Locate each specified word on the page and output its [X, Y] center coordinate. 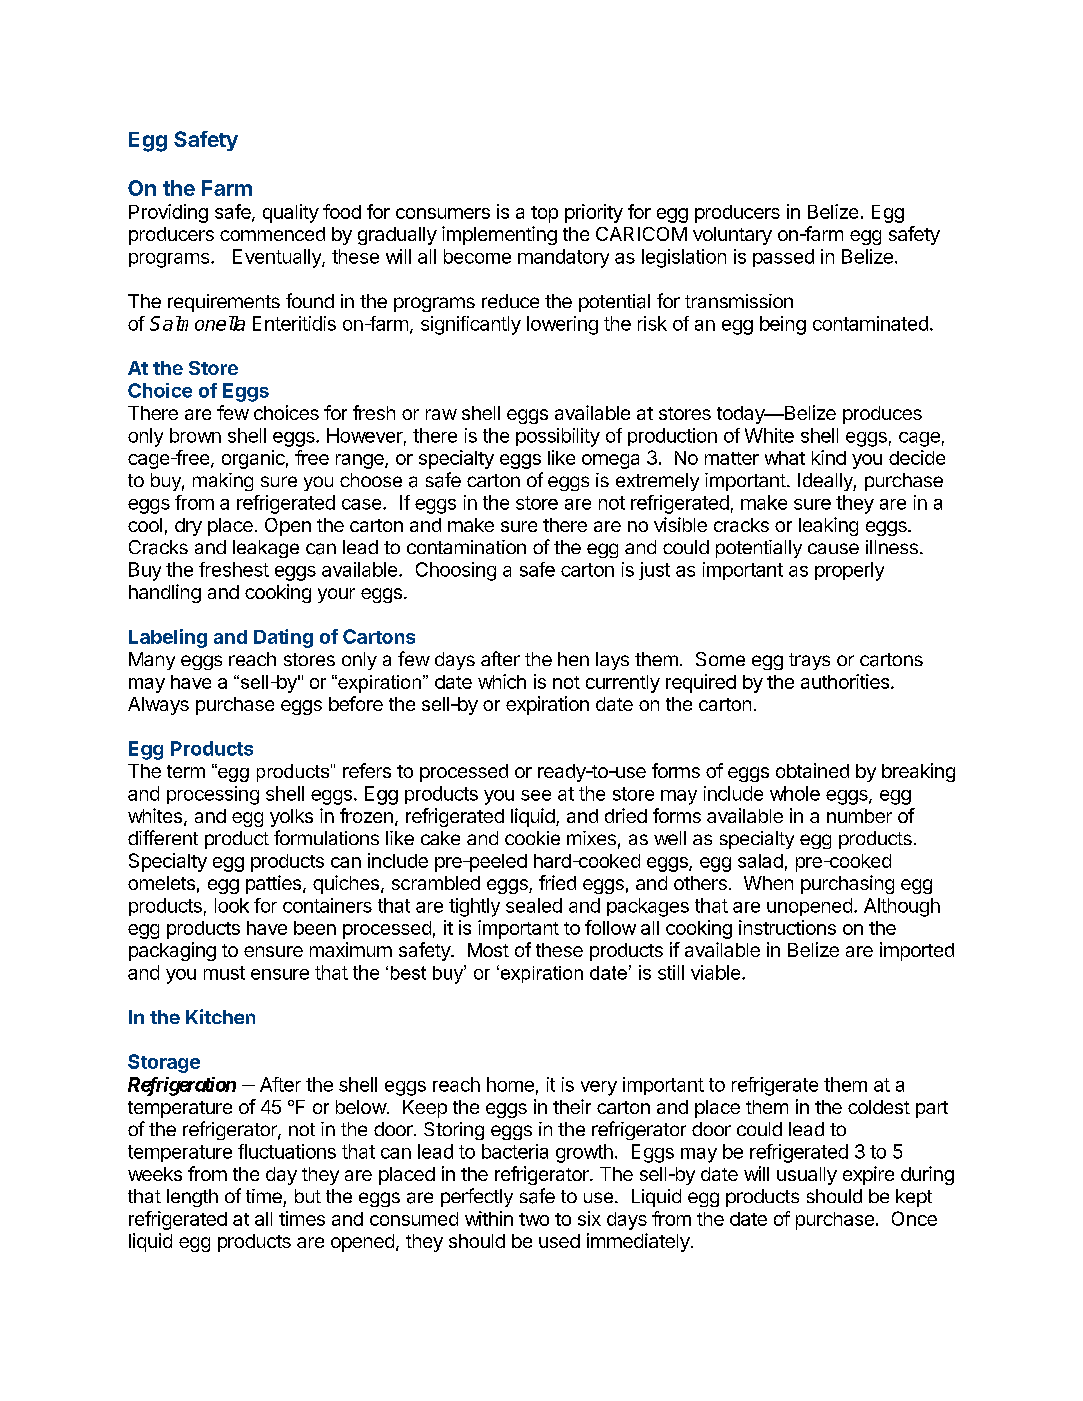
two [534, 1219]
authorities [846, 681]
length [192, 1198]
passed [783, 258]
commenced [272, 234]
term [186, 771]
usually [807, 1176]
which [502, 681]
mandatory [563, 258]
